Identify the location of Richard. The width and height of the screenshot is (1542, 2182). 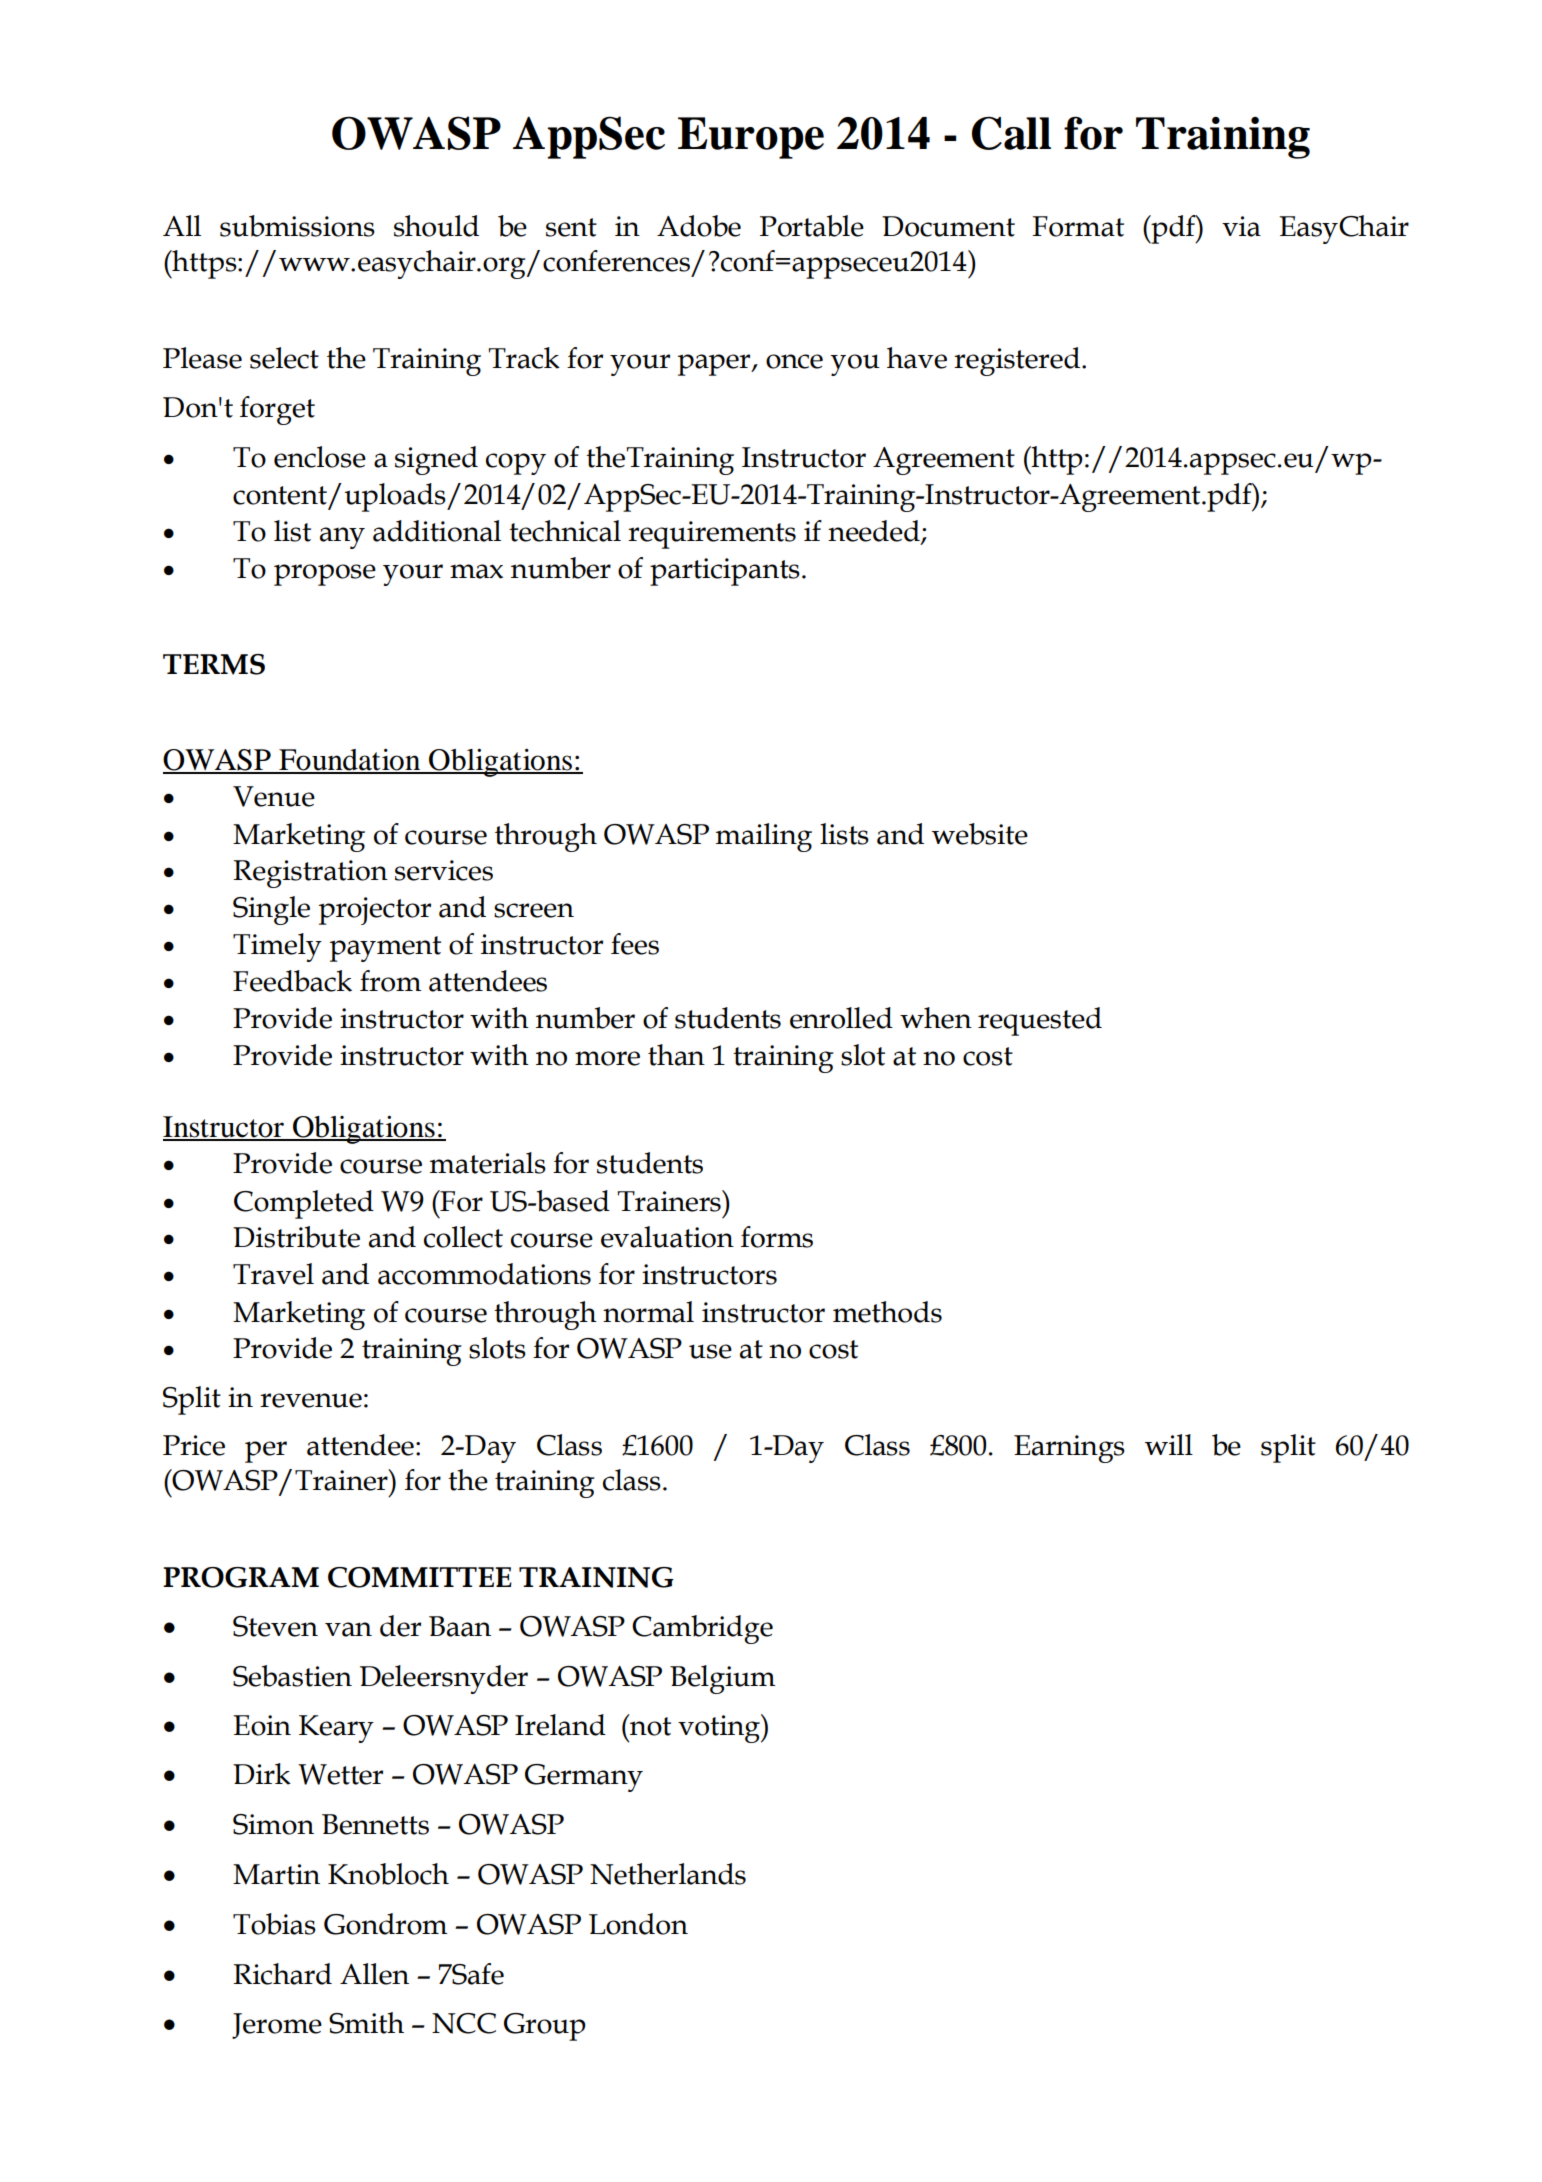
(282, 1974).
